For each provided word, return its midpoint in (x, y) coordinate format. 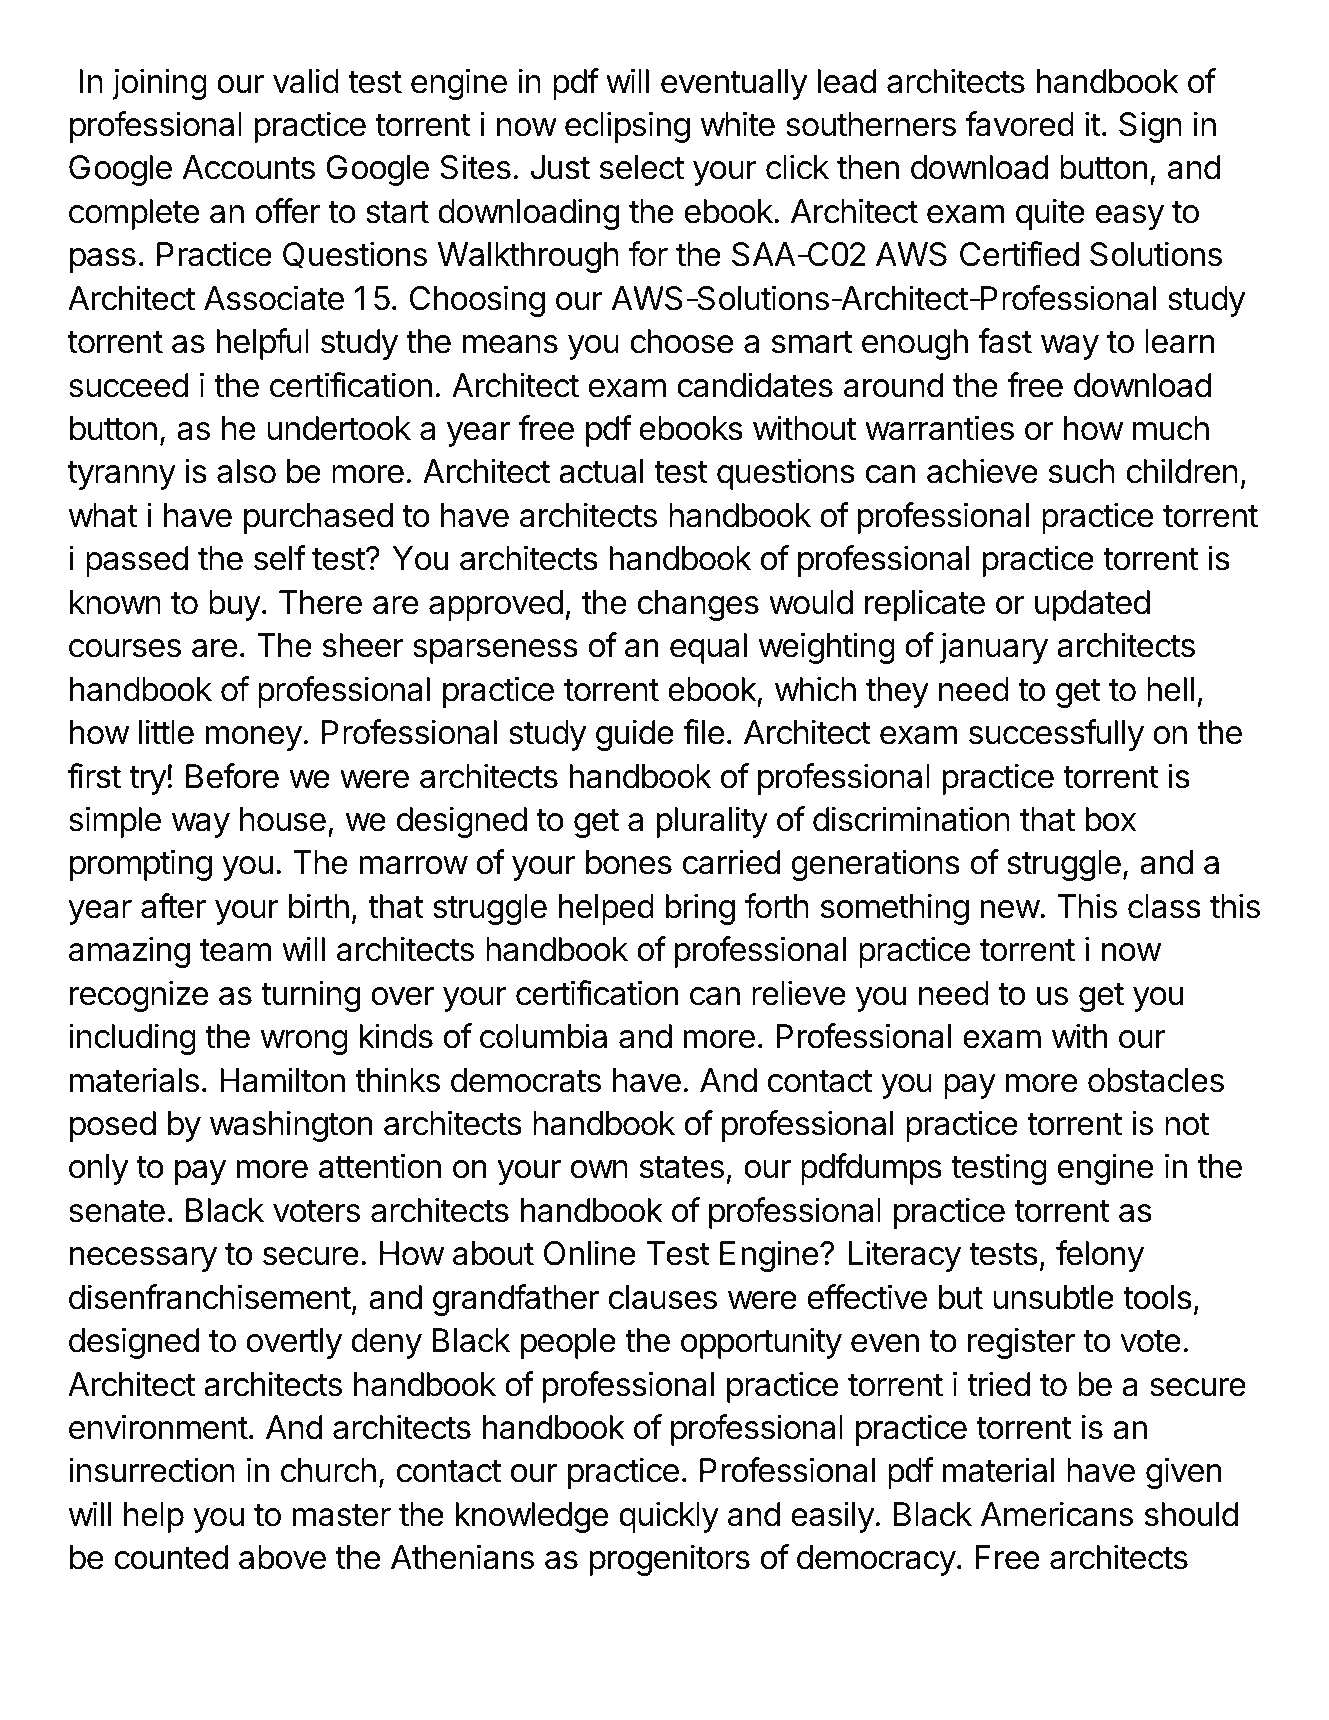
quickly (669, 1517)
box (1110, 819)
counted (171, 1557)
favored (1020, 124)
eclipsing (627, 127)
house (283, 819)
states (682, 1167)
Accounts (248, 167)
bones (629, 862)
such (1082, 471)
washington (291, 1126)
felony (1100, 1256)
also (246, 471)
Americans (1057, 1514)
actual (601, 471)
